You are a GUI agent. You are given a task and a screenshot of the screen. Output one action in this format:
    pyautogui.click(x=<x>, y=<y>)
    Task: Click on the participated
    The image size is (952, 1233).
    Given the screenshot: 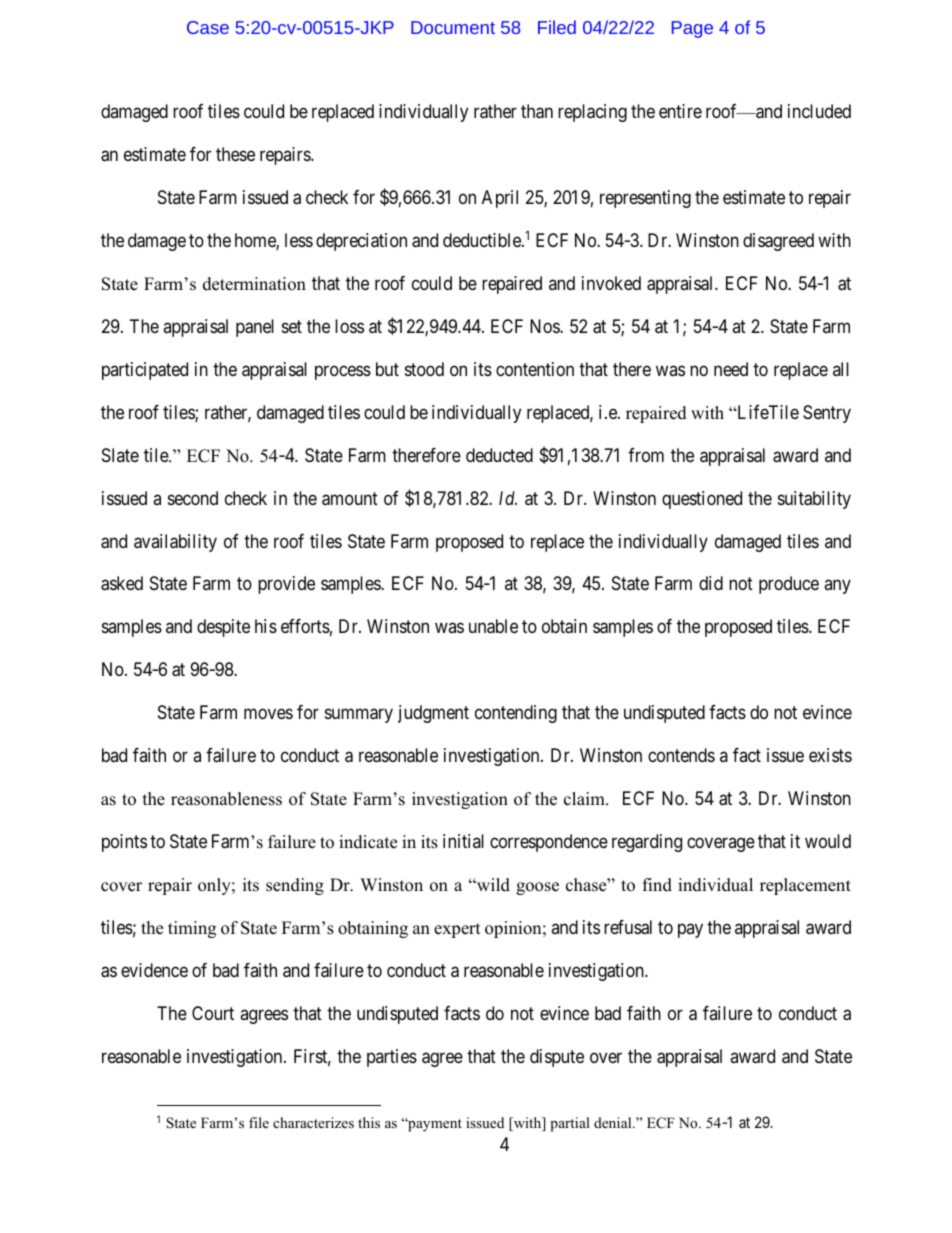 What is the action you would take?
    pyautogui.click(x=145, y=371)
